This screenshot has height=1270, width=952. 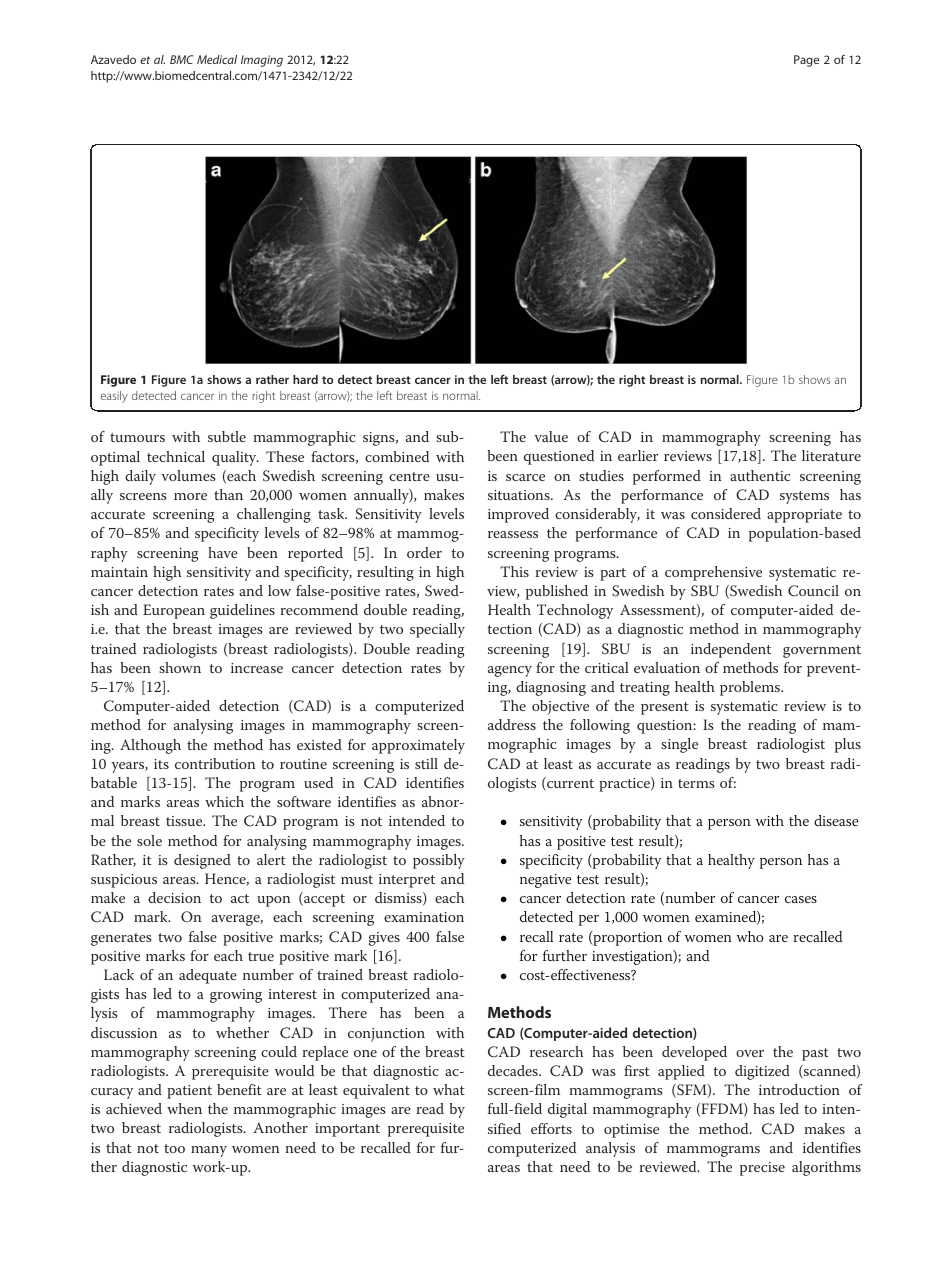 What do you see at coordinates (762, 1169) in the screenshot?
I see `precise` at bounding box center [762, 1169].
